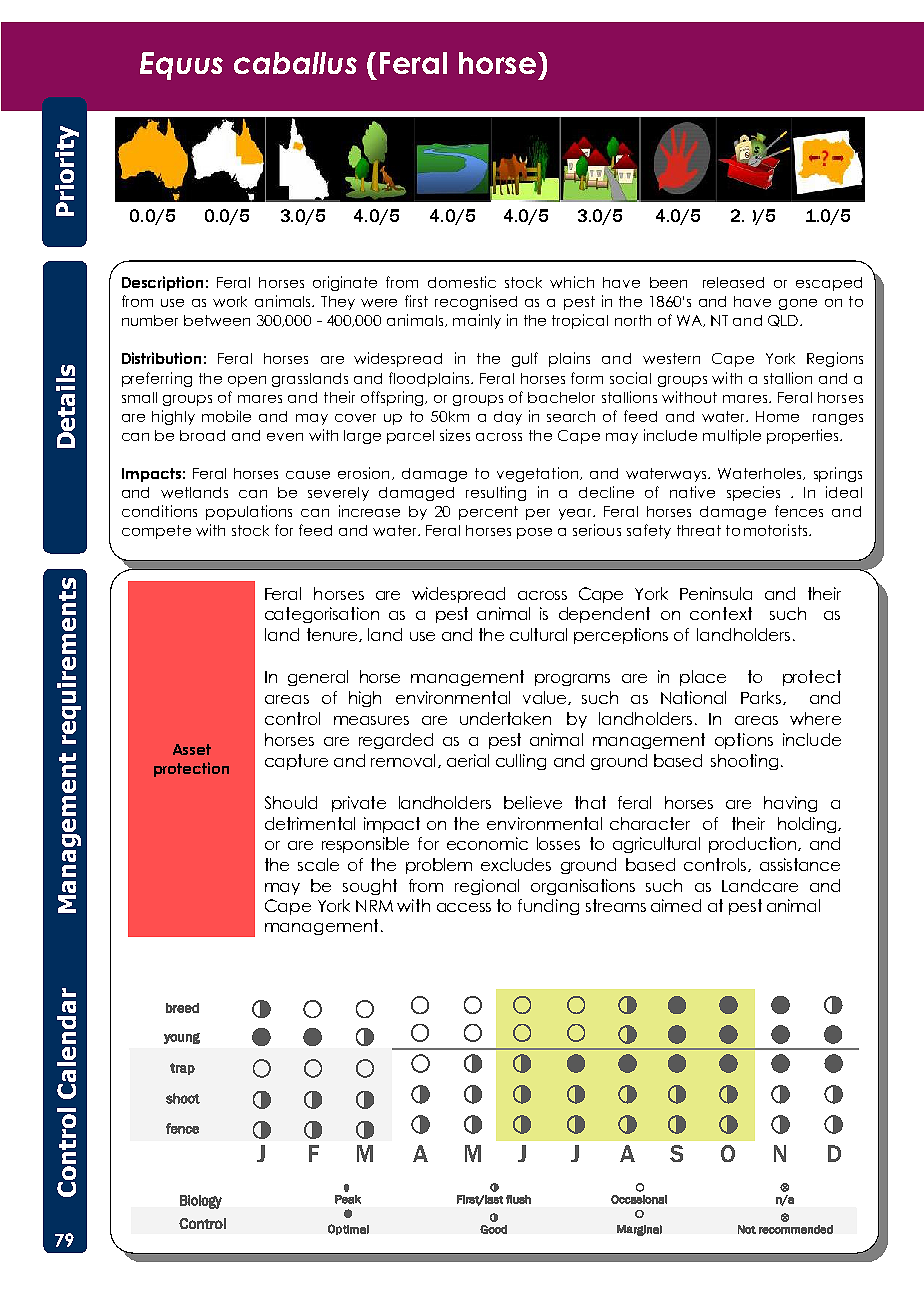 The height and width of the screenshot is (1308, 924). Describe the element at coordinates (295, 63) in the screenshot. I see `caballus` at that location.
